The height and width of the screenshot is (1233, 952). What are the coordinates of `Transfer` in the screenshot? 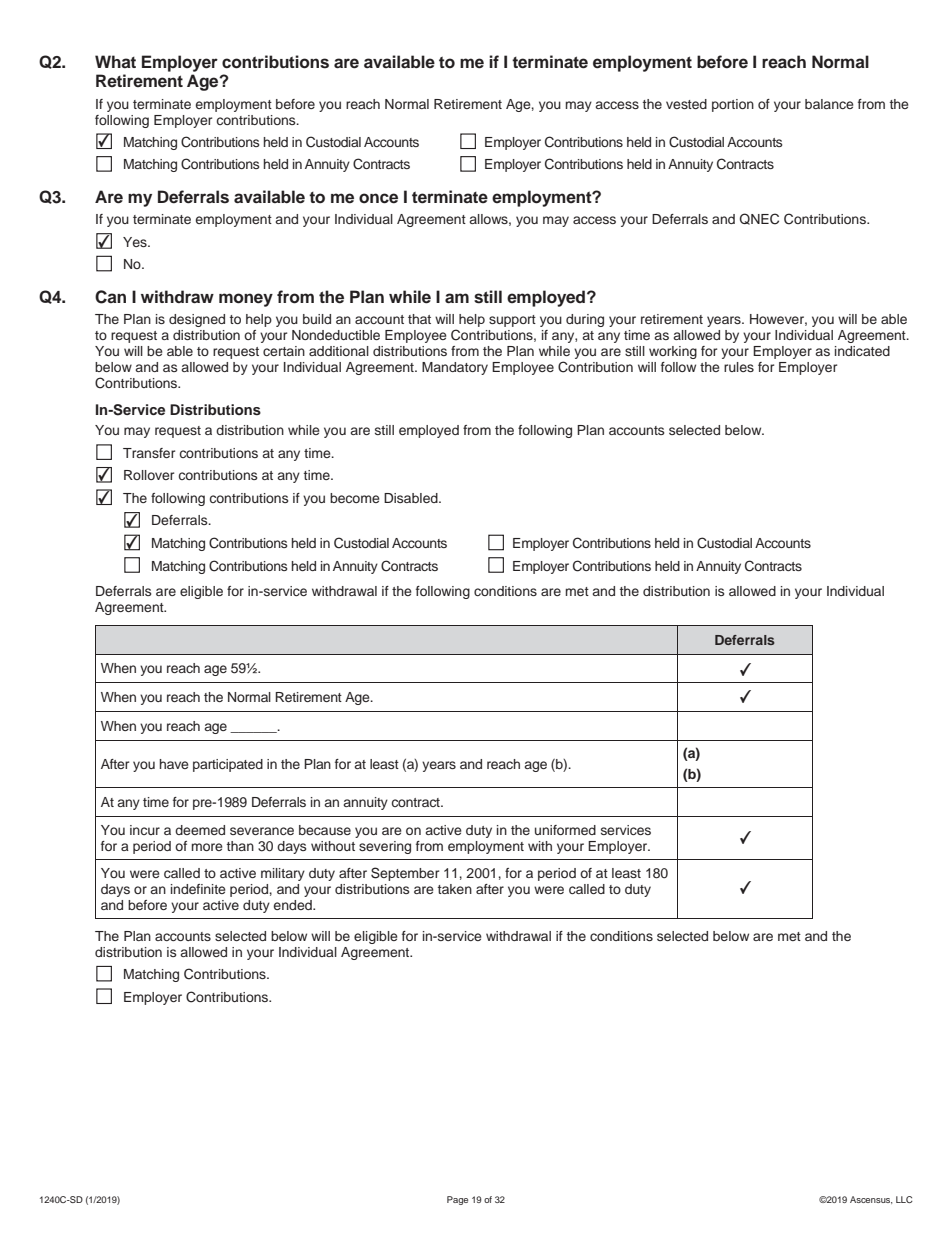 It's located at (149, 453).
